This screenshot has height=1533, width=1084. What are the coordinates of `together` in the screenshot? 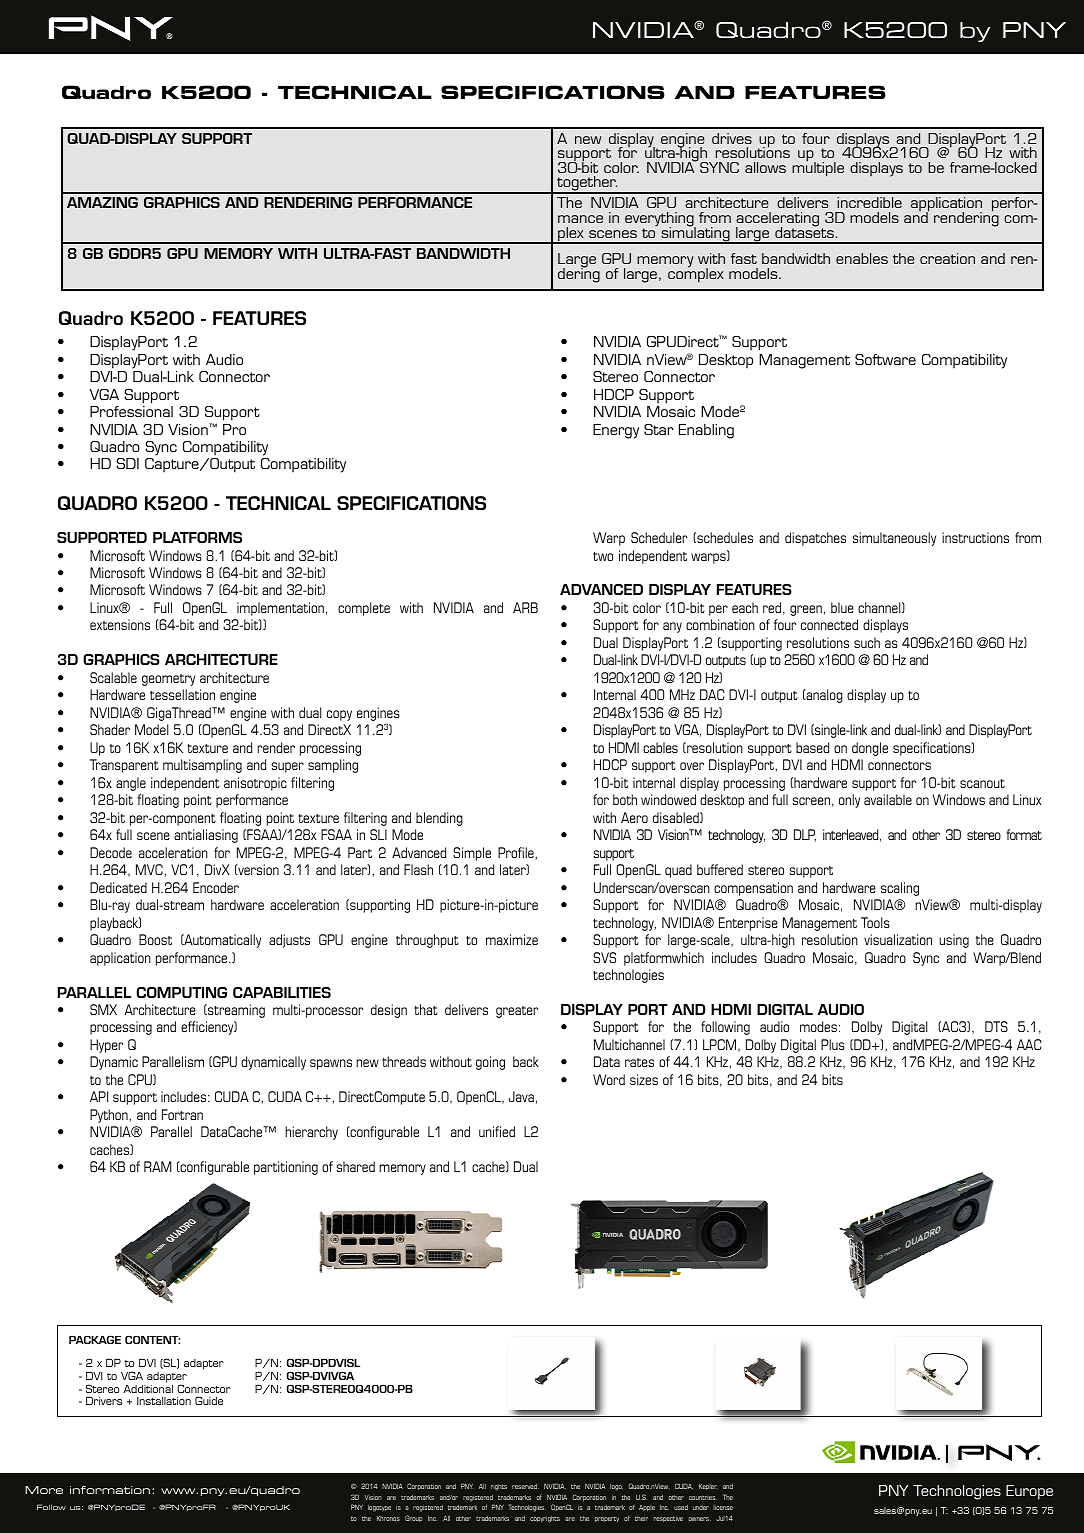 It's located at (586, 185).
